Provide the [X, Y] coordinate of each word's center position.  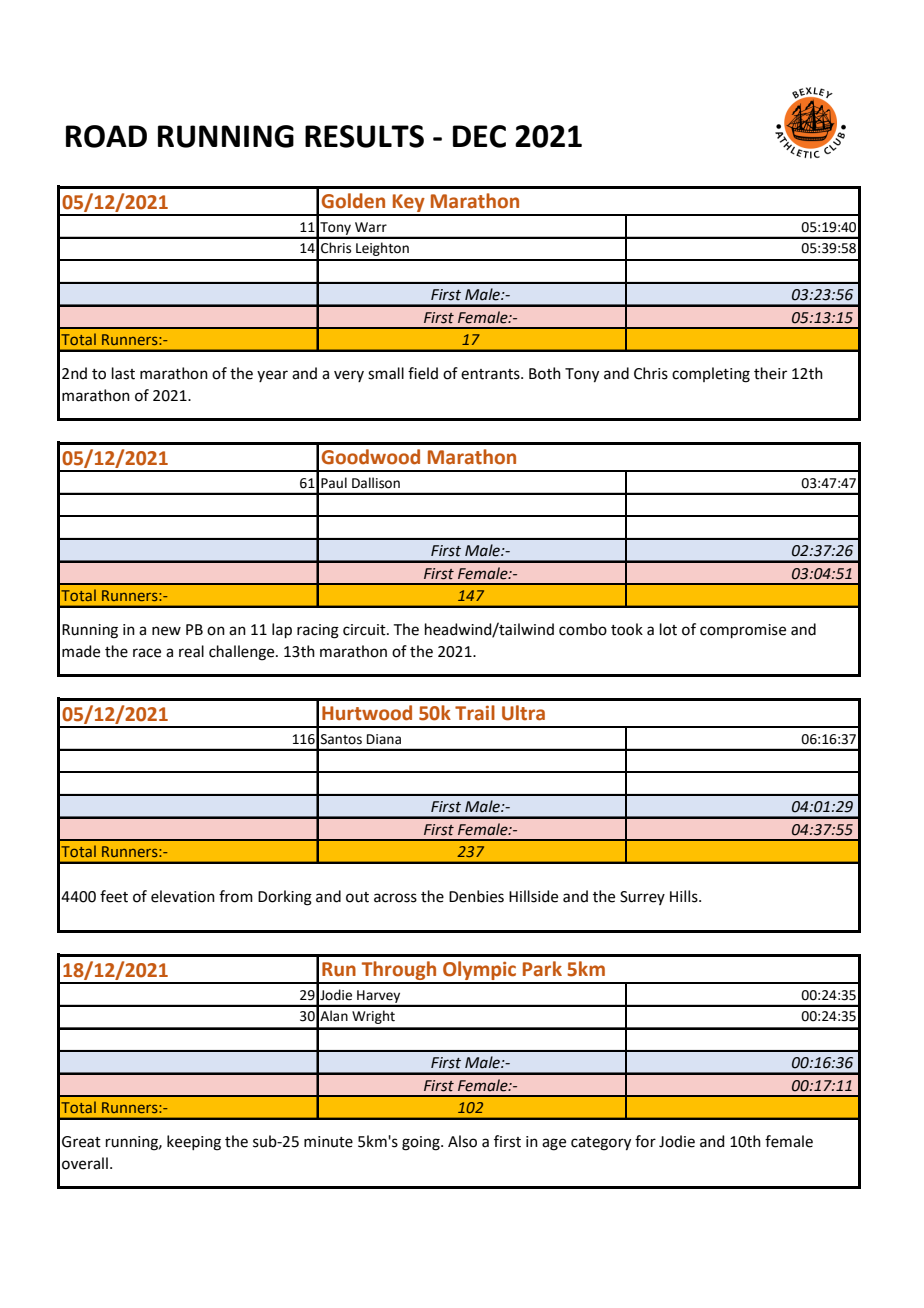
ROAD [106, 136]
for [645, 1141]
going [422, 1143]
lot [668, 629]
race [147, 653]
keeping [194, 1143]
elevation [183, 896]
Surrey [642, 898]
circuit [365, 630]
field [423, 373]
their [770, 373]
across [395, 898]
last [123, 373]
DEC [479, 136]
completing [711, 375]
